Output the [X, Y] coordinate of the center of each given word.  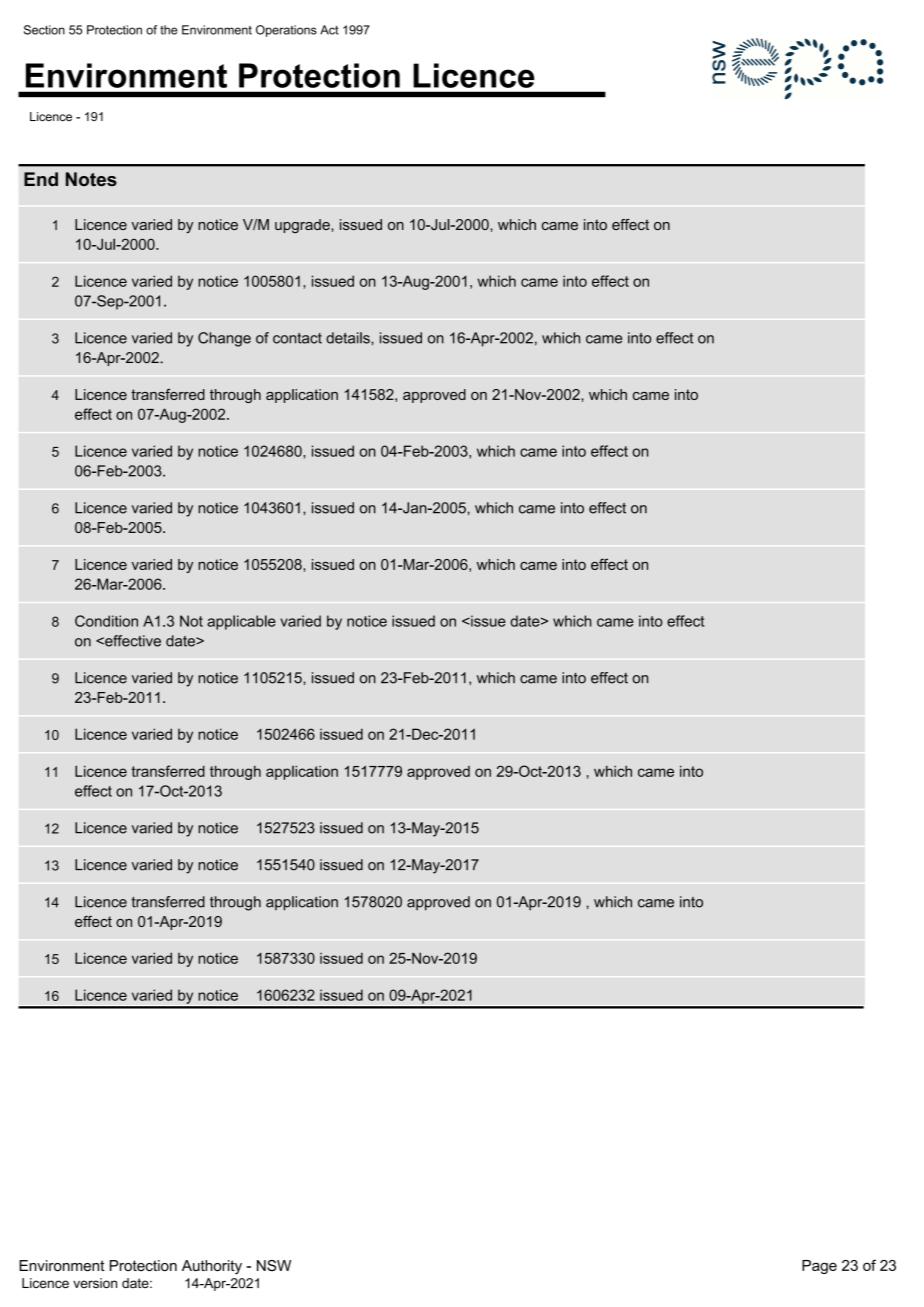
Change [224, 339]
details [349, 338]
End [41, 179]
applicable [241, 622]
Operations [286, 31]
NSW [274, 1266]
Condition [106, 621]
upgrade [303, 226]
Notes [91, 179]
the [168, 30]
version [95, 1283]
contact [297, 338]
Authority [212, 1267]
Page [819, 1267]
